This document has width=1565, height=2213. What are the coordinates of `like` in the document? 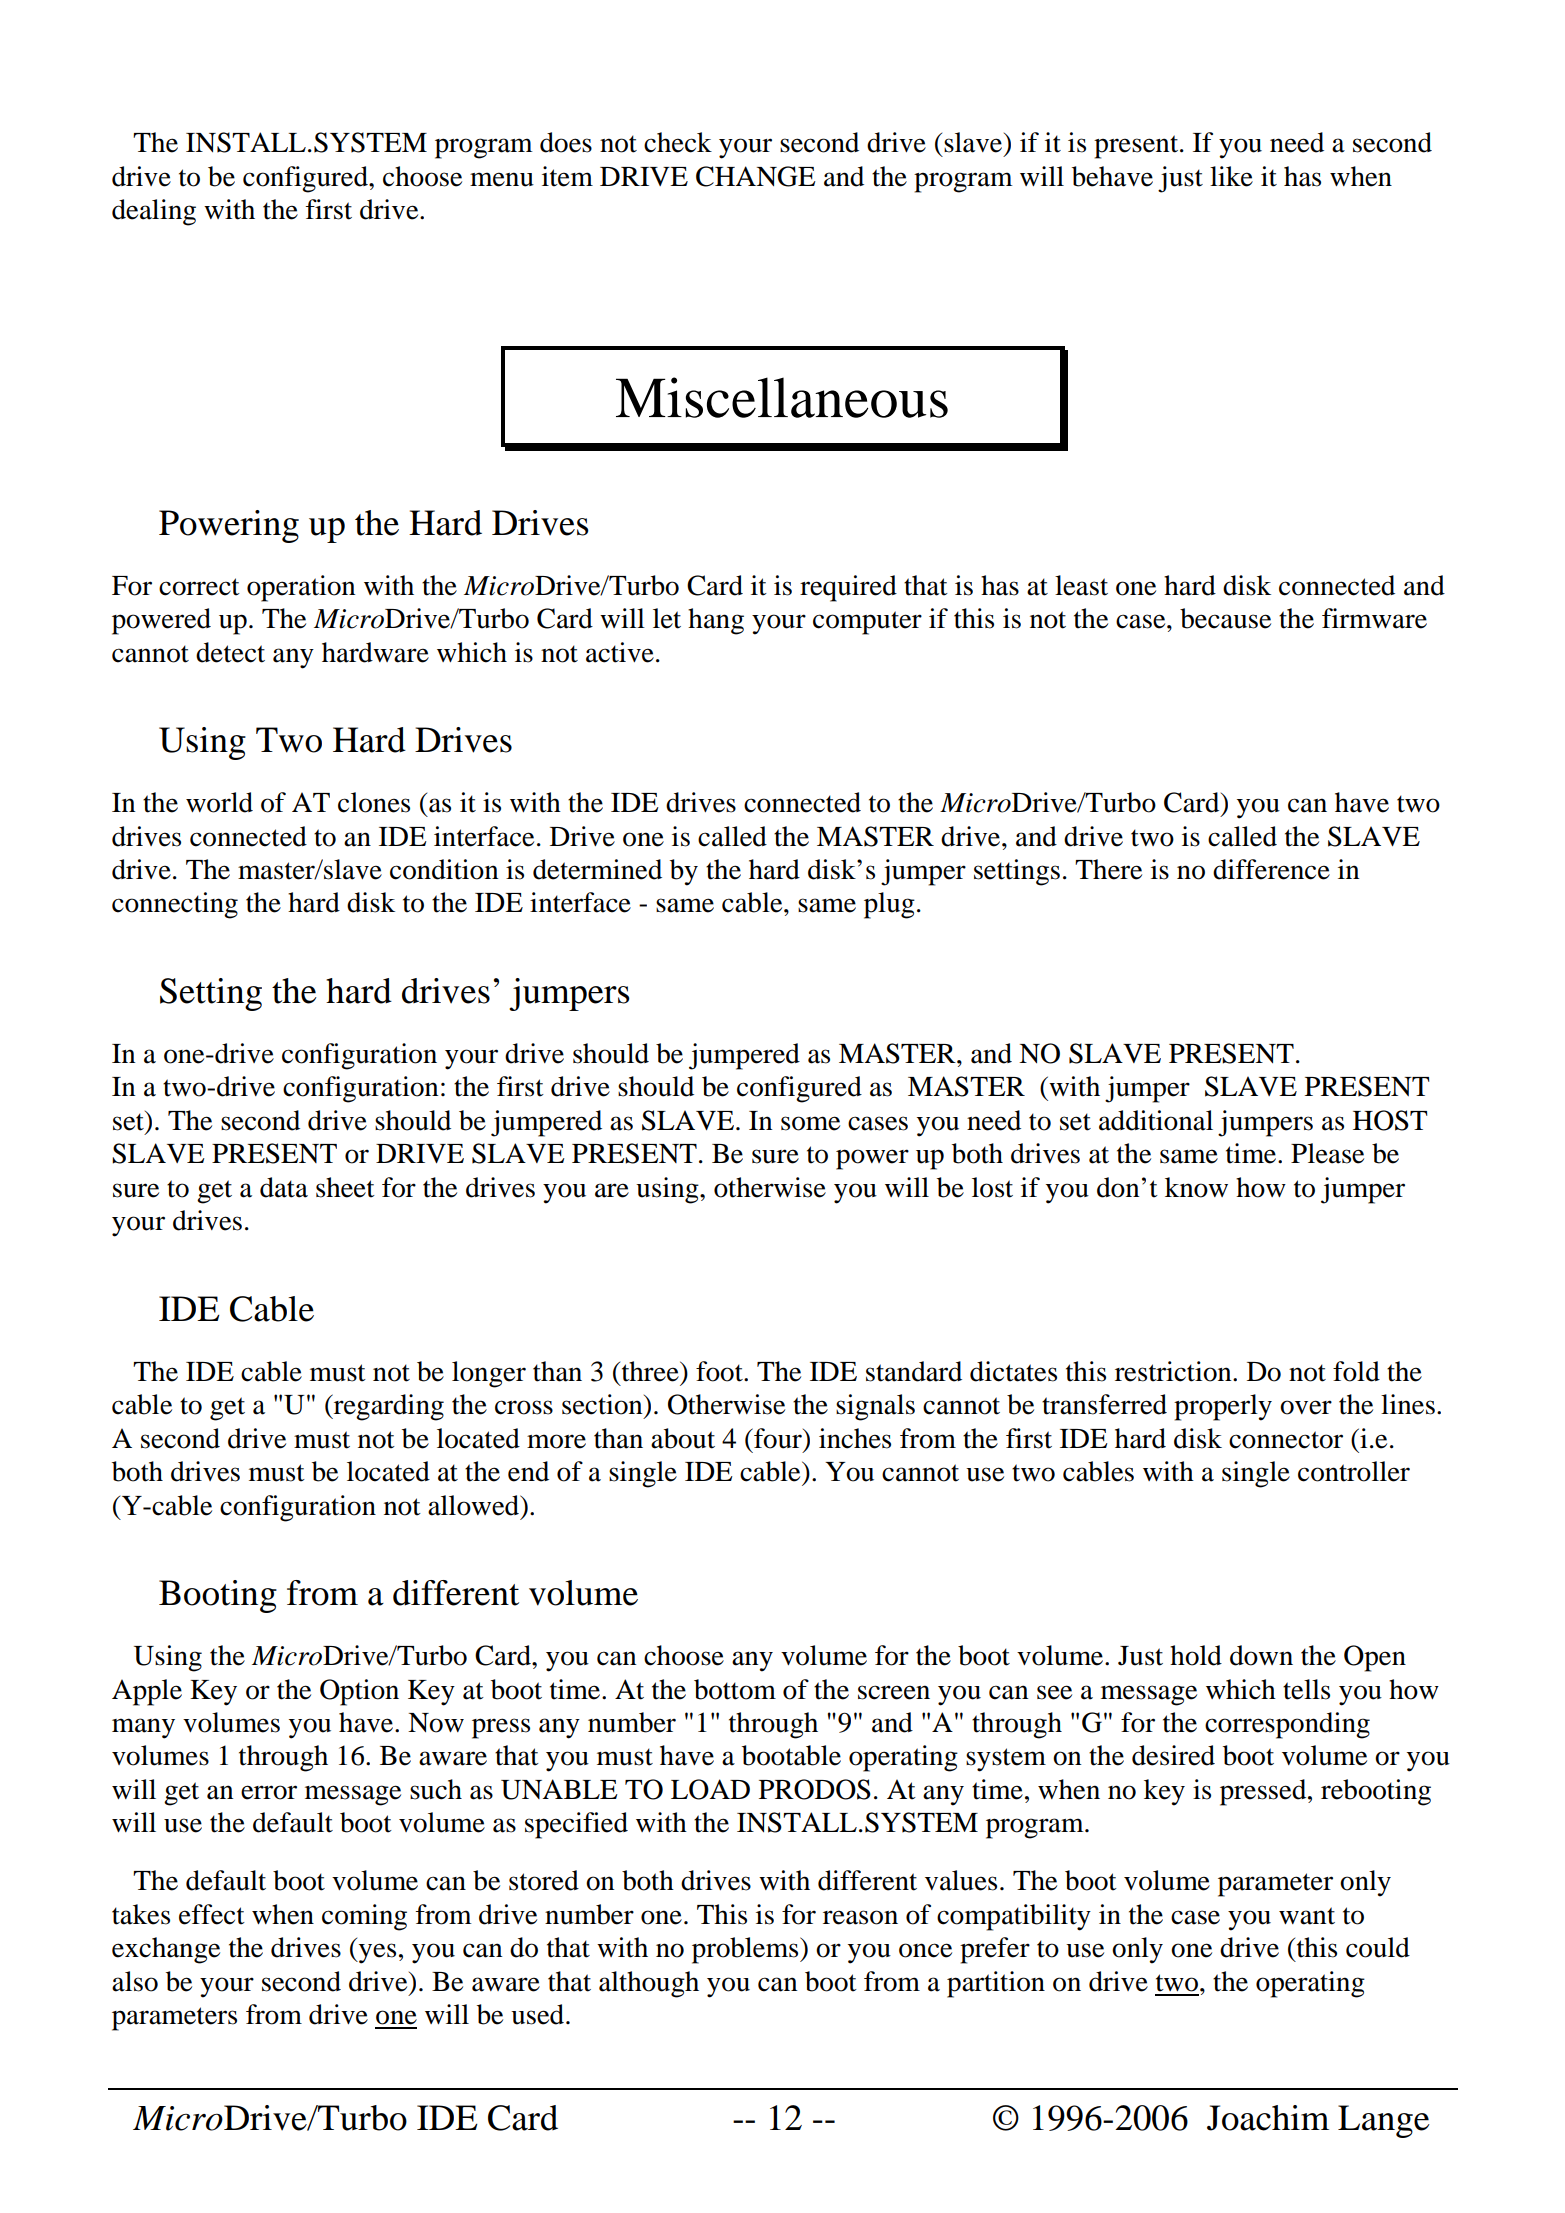 It's located at (1231, 176).
